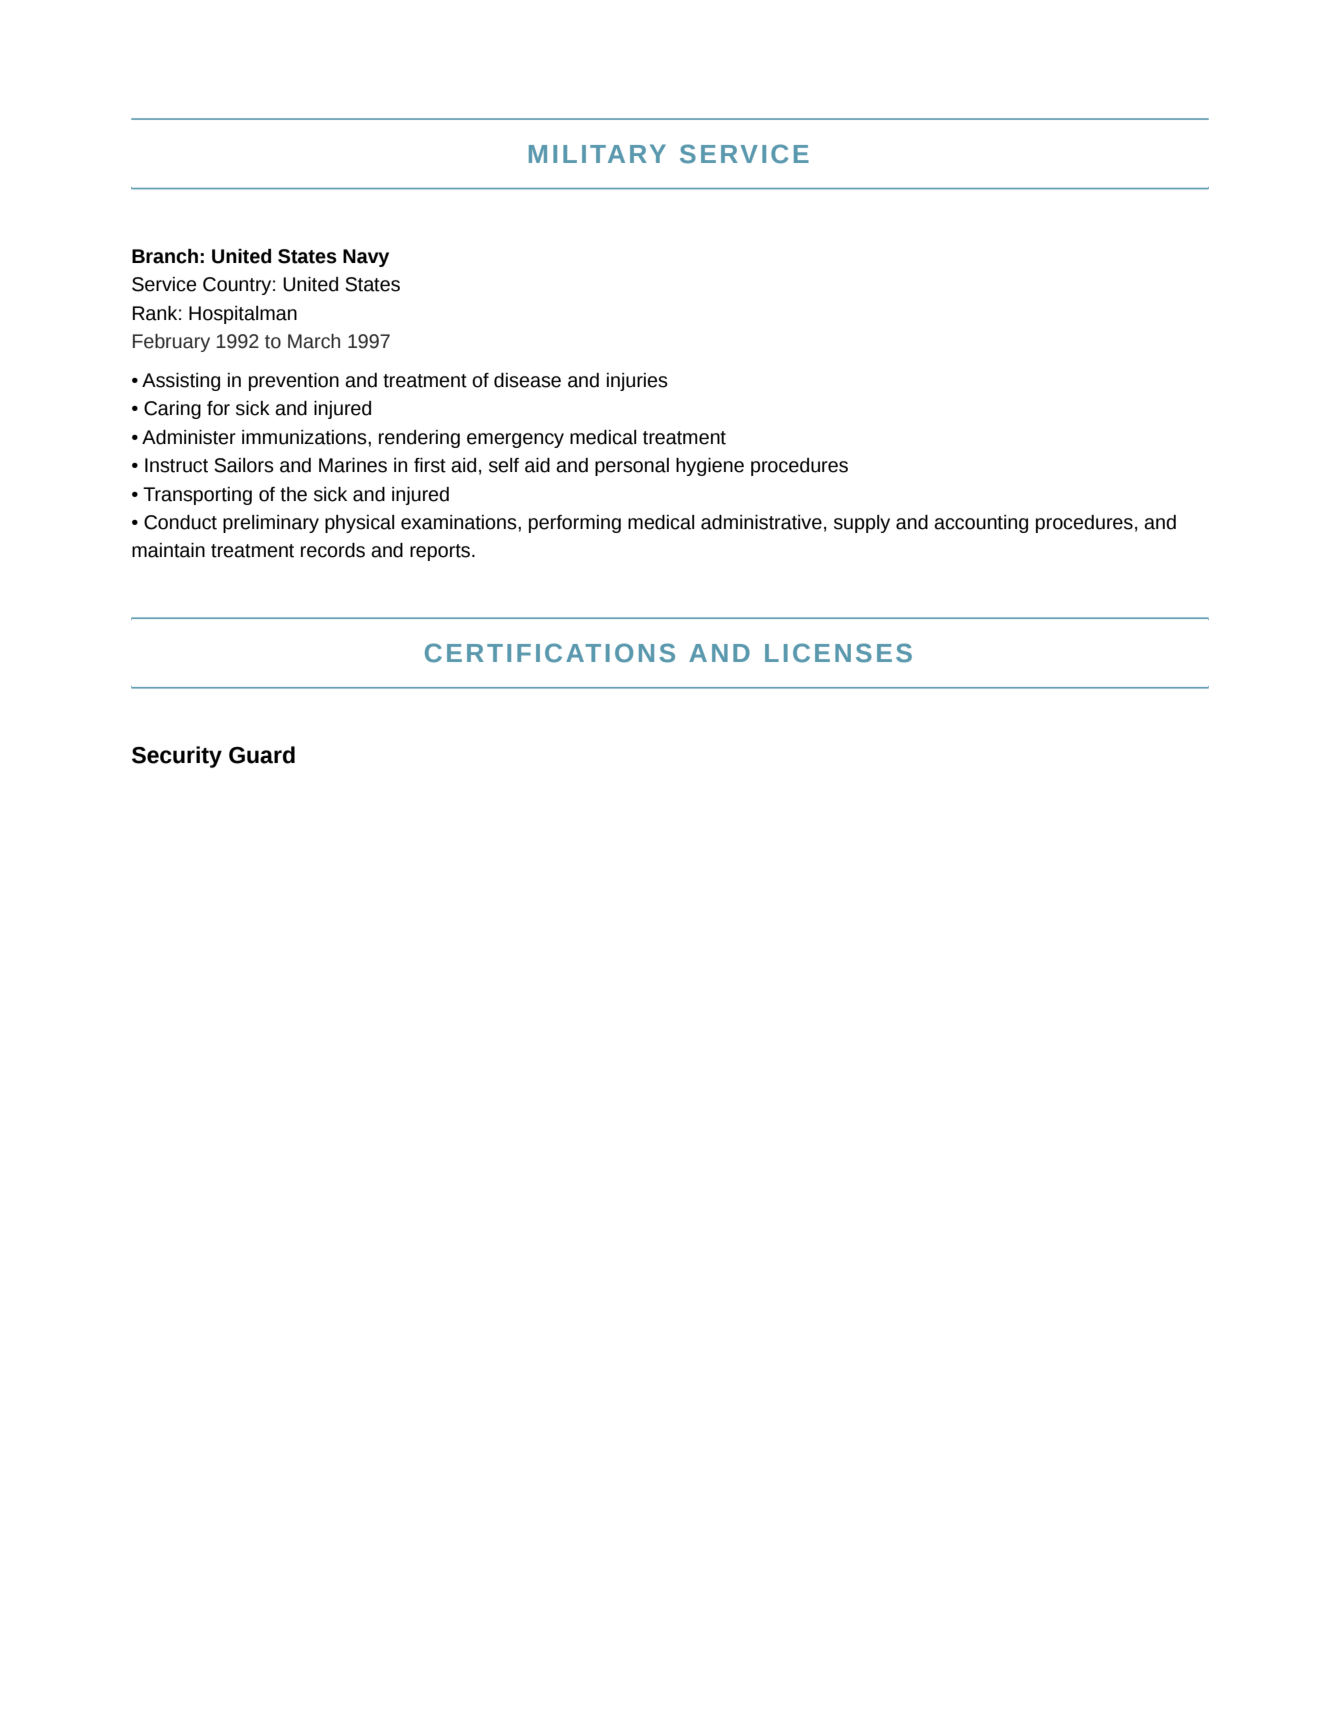 Image resolution: width=1340 pixels, height=1734 pixels. I want to click on Branch, so click(165, 256).
